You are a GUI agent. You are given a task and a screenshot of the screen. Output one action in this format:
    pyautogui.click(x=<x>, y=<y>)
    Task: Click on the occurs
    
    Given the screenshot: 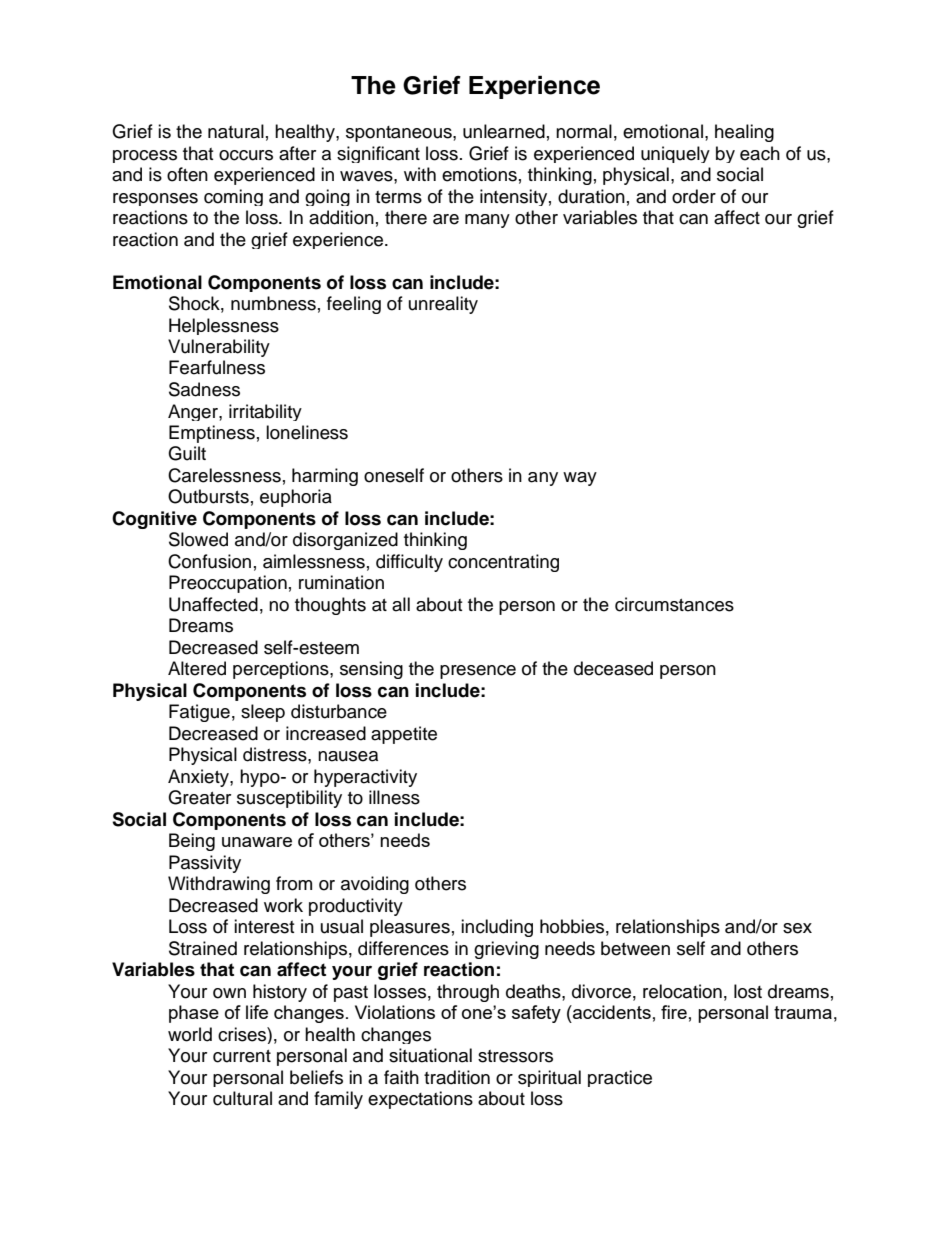 What is the action you would take?
    pyautogui.click(x=246, y=155)
